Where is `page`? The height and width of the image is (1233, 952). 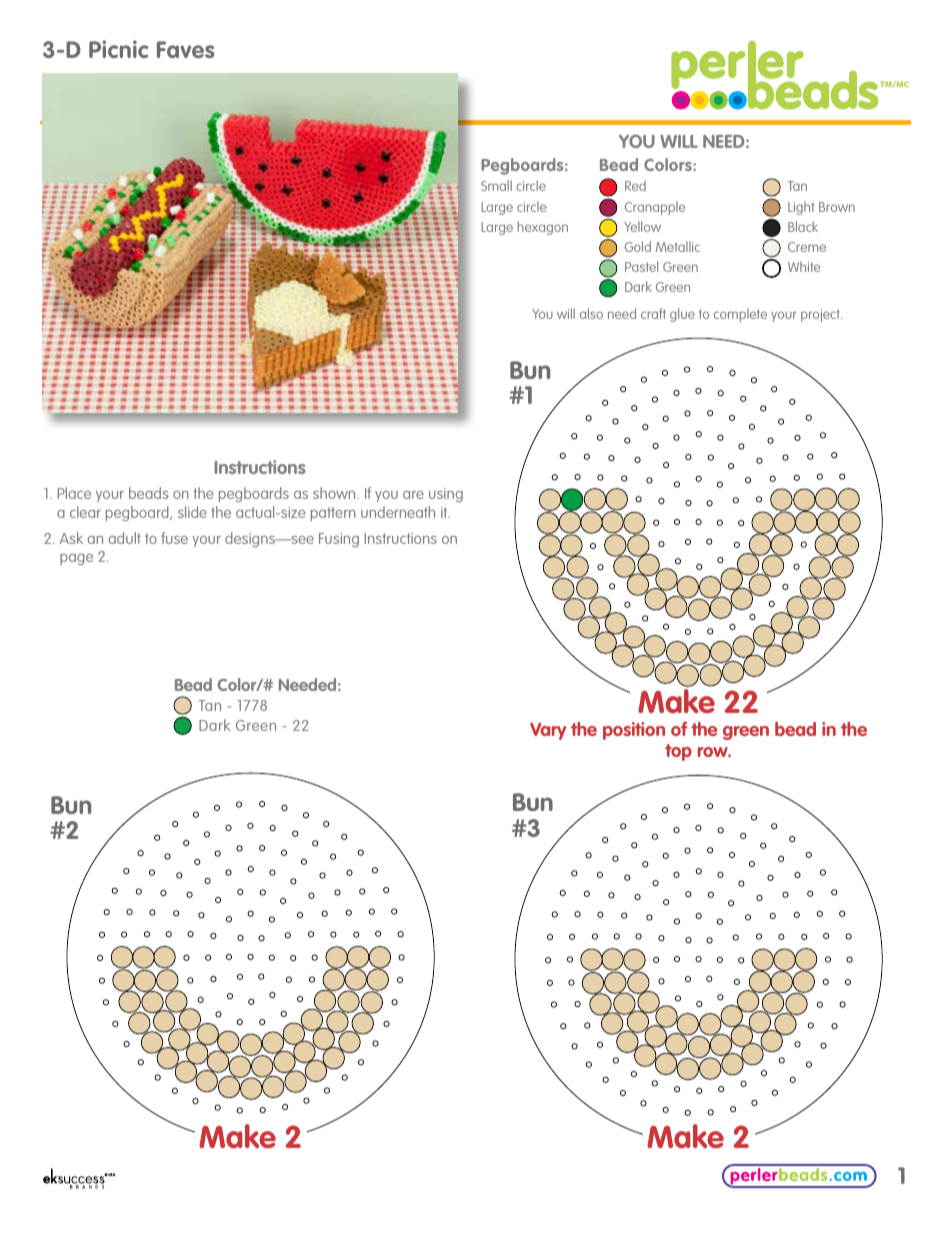
page is located at coordinates (76, 559).
